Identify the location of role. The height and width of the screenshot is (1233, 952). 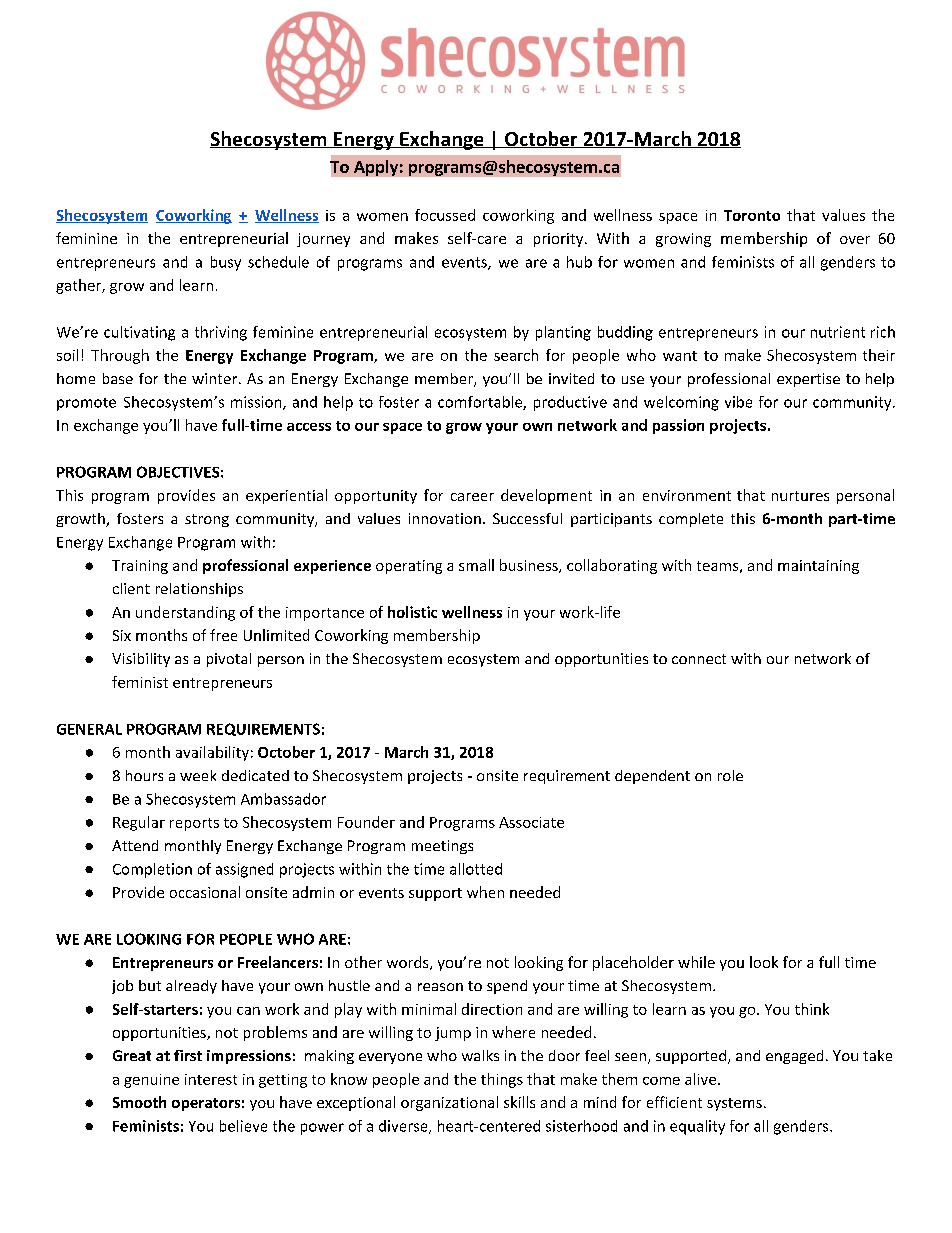
(730, 775).
